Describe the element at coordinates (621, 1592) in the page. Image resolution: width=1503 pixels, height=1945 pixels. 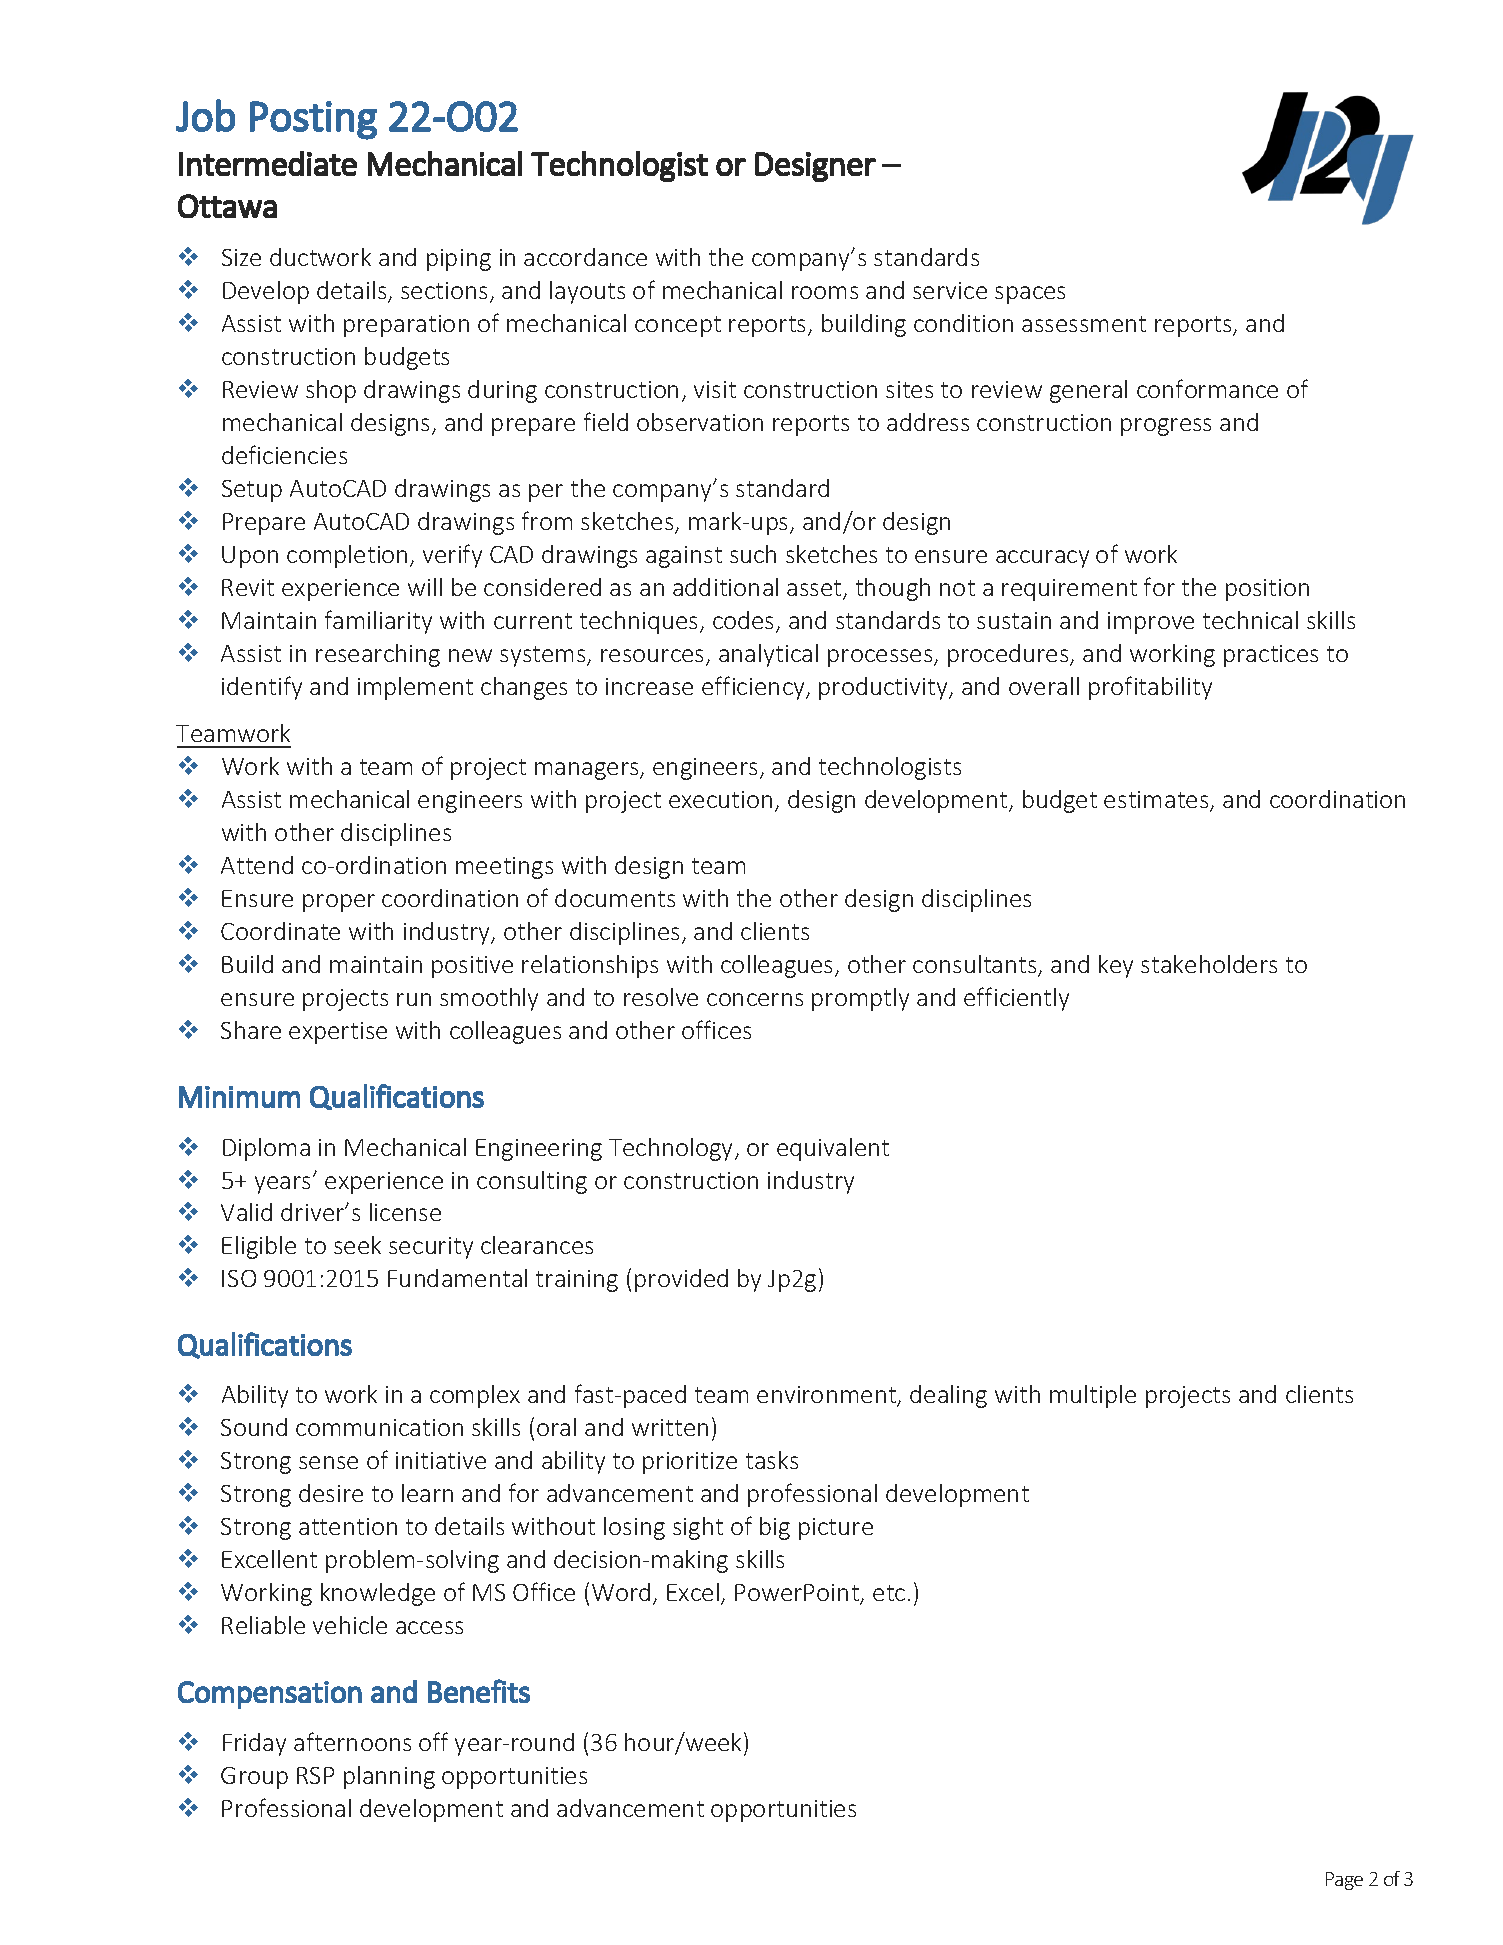
I see `Word` at that location.
